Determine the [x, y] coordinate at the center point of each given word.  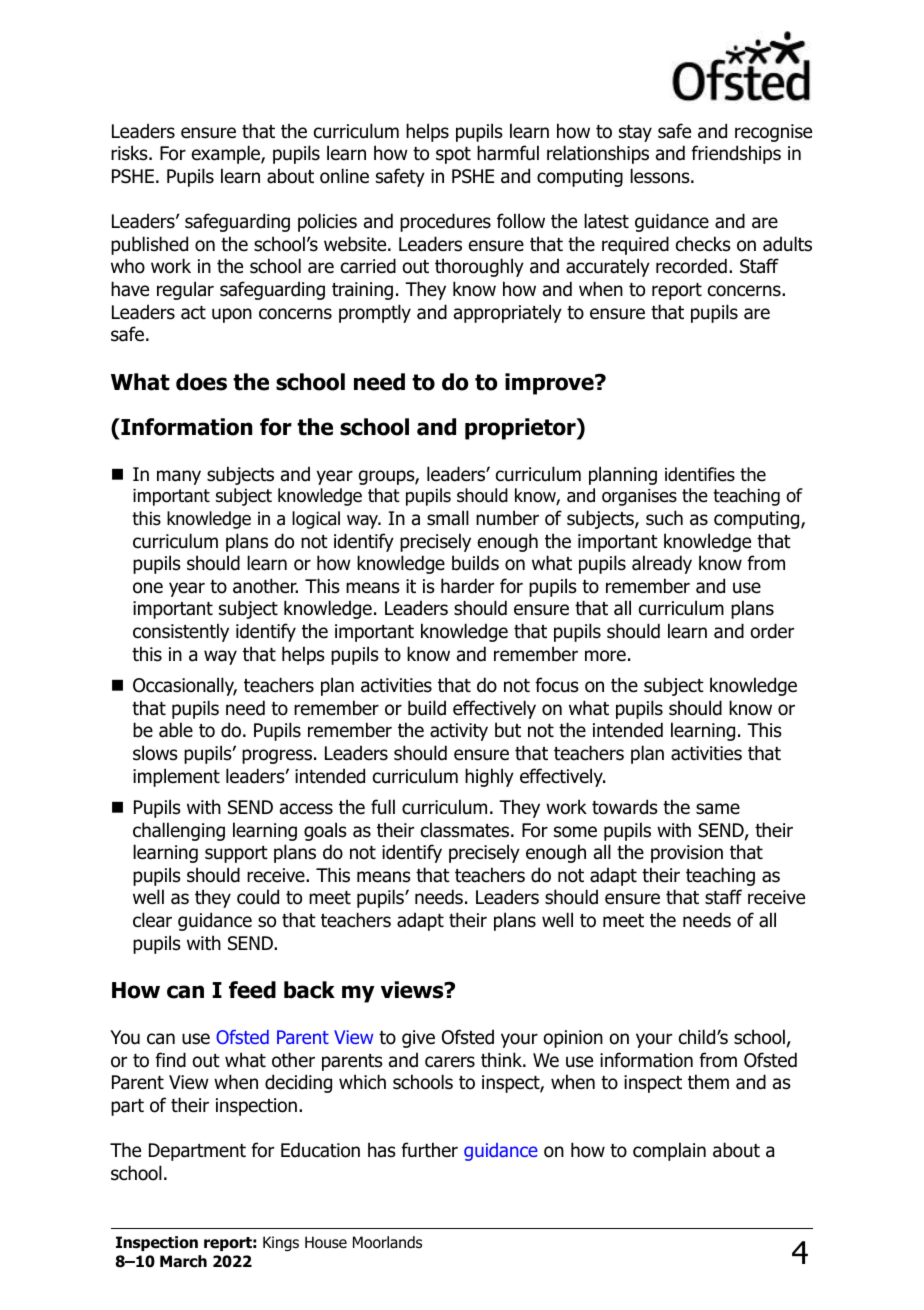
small [448, 518]
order [772, 631]
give [418, 1039]
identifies [700, 474]
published [149, 245]
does [201, 382]
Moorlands [387, 1242]
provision [687, 854]
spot [453, 155]
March [183, 1261]
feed [252, 990]
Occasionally [185, 686]
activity [459, 732]
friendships [736, 154]
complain [669, 1151]
